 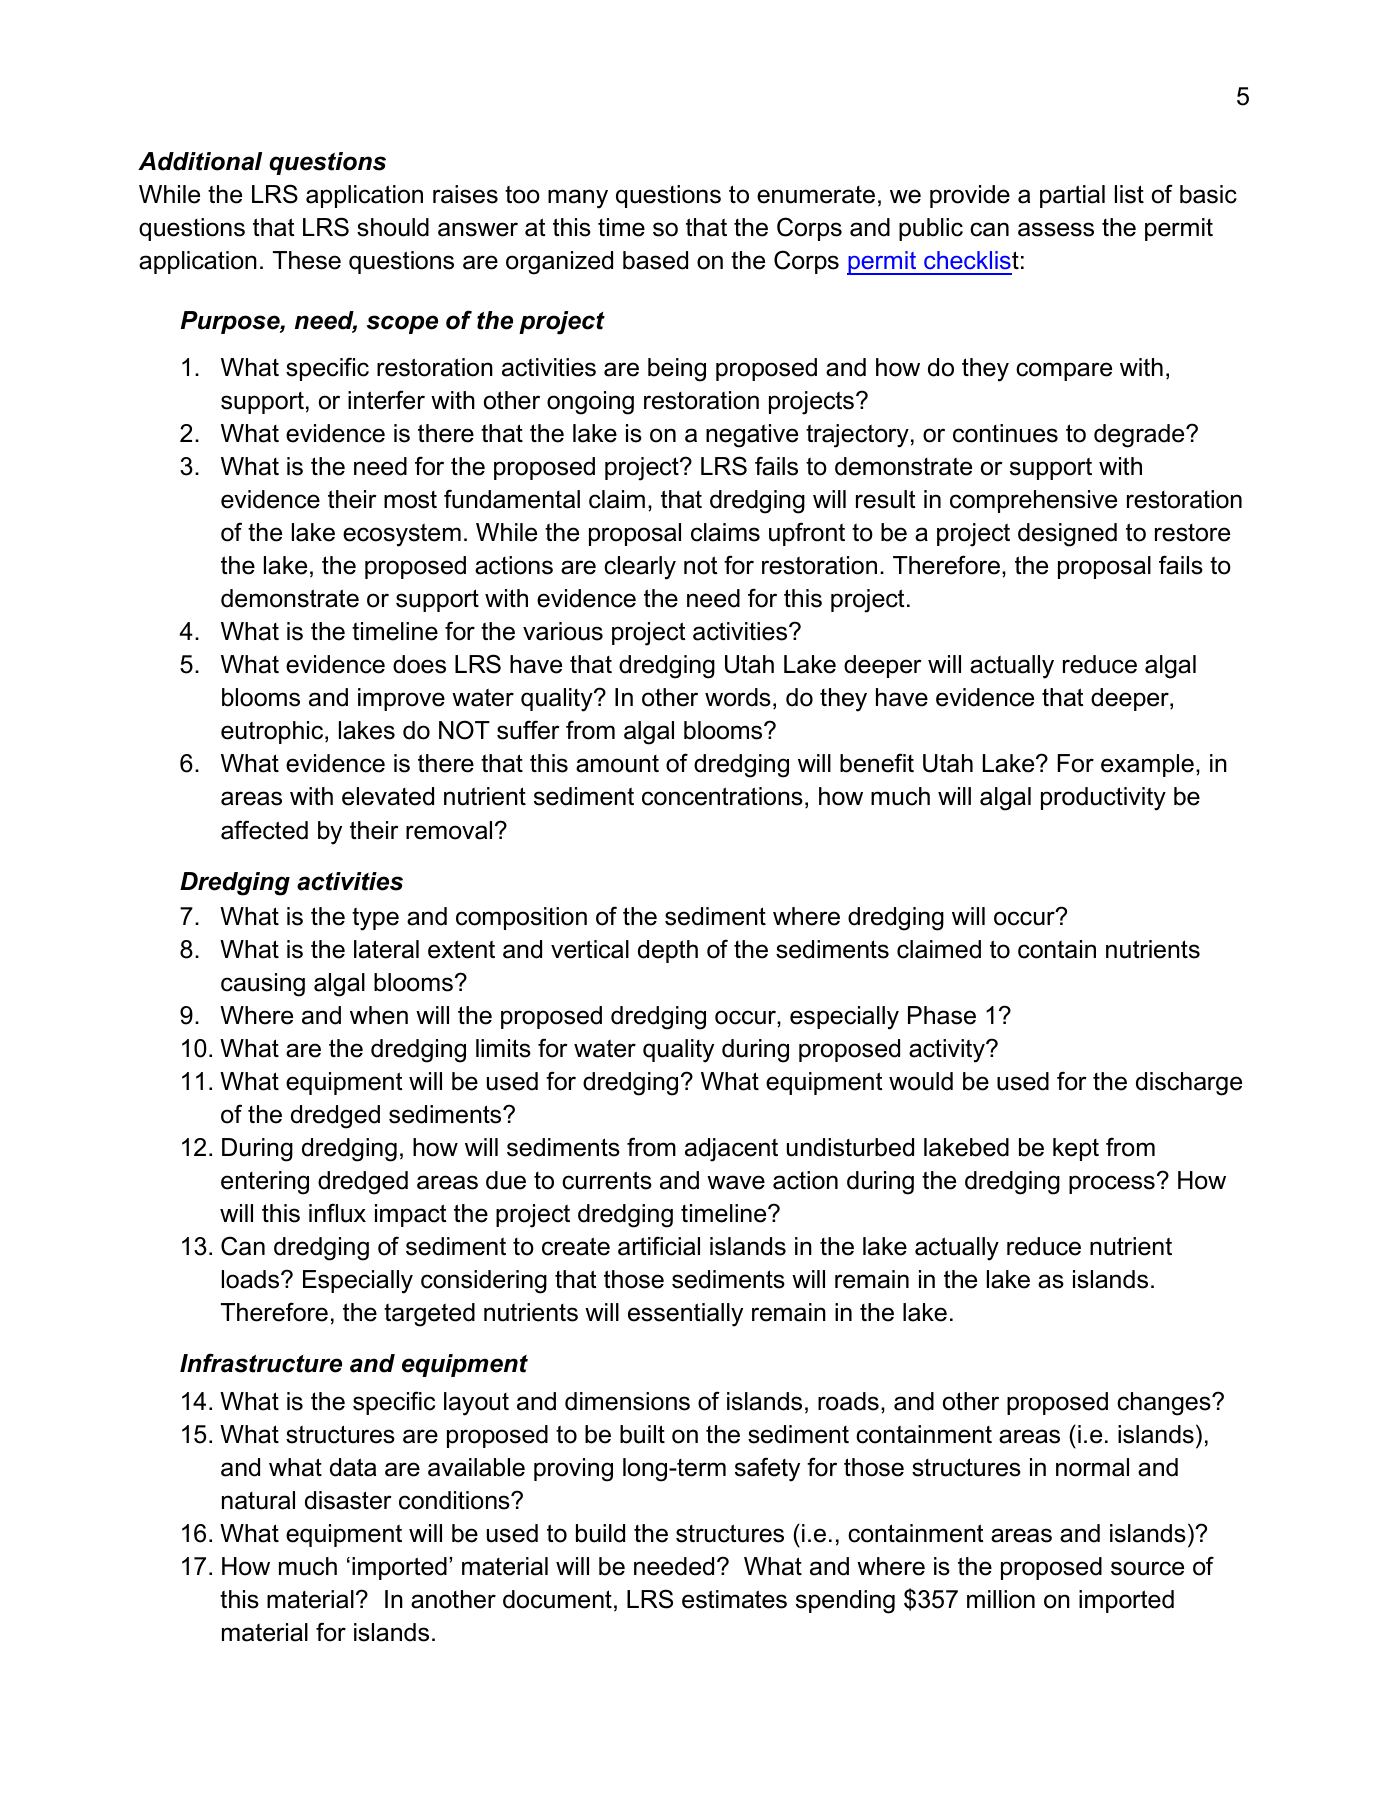 What do you see at coordinates (655, 260) in the screenshot?
I see `based` at bounding box center [655, 260].
